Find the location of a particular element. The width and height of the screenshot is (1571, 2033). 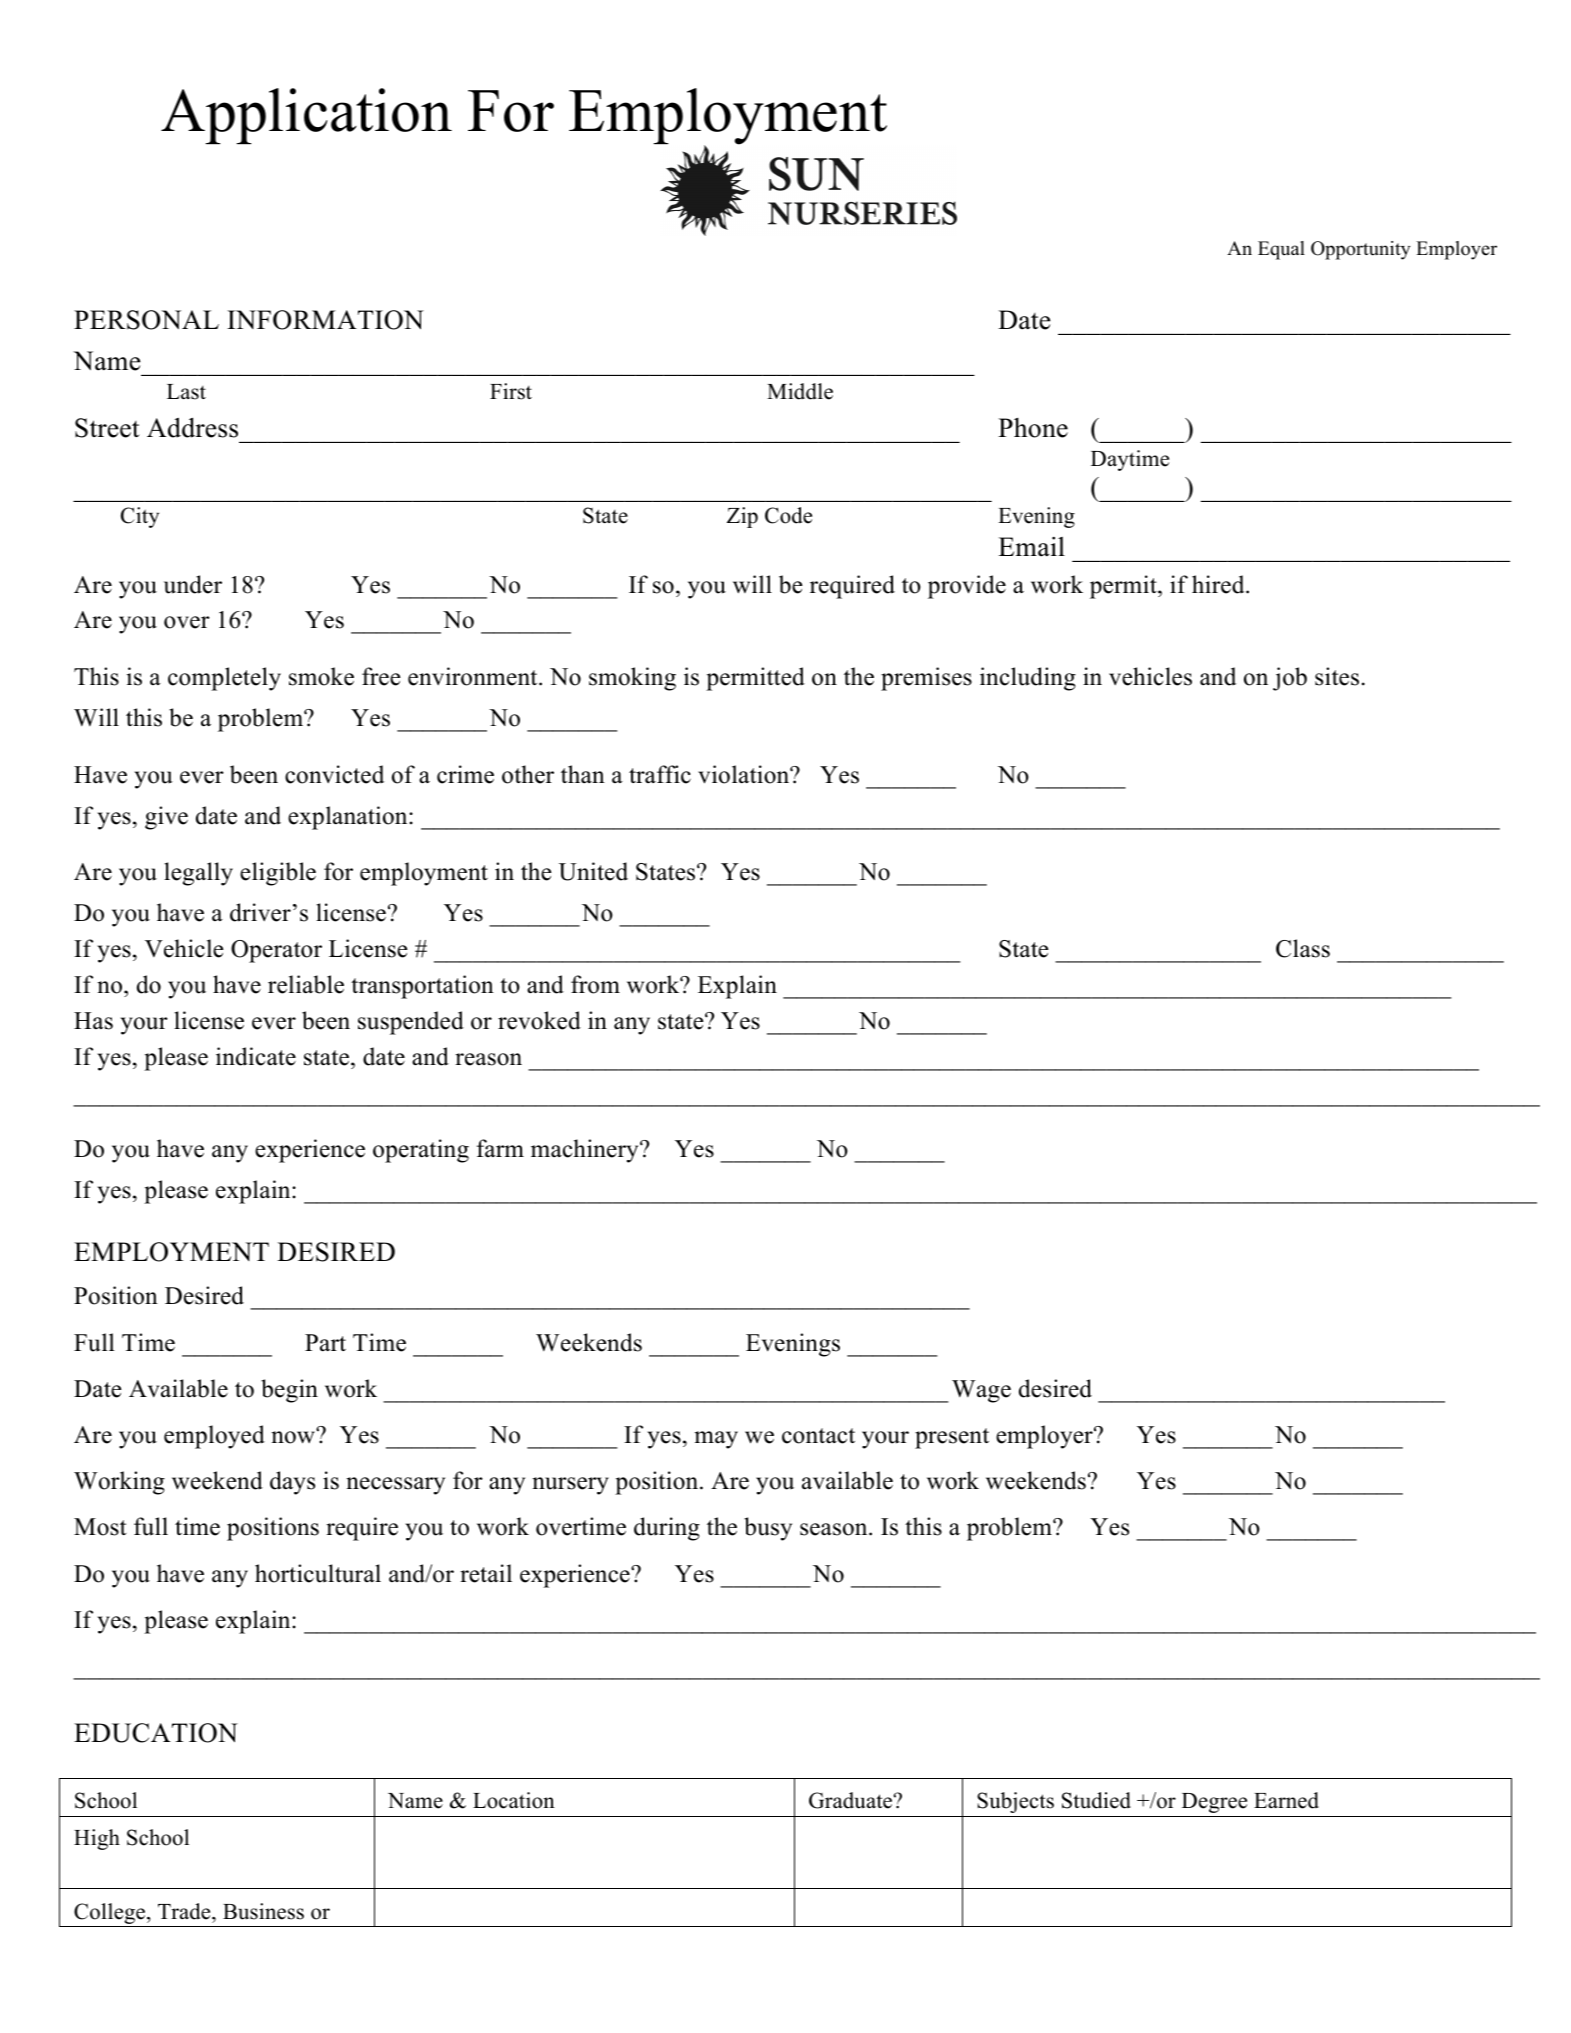

completely is located at coordinates (224, 679).
